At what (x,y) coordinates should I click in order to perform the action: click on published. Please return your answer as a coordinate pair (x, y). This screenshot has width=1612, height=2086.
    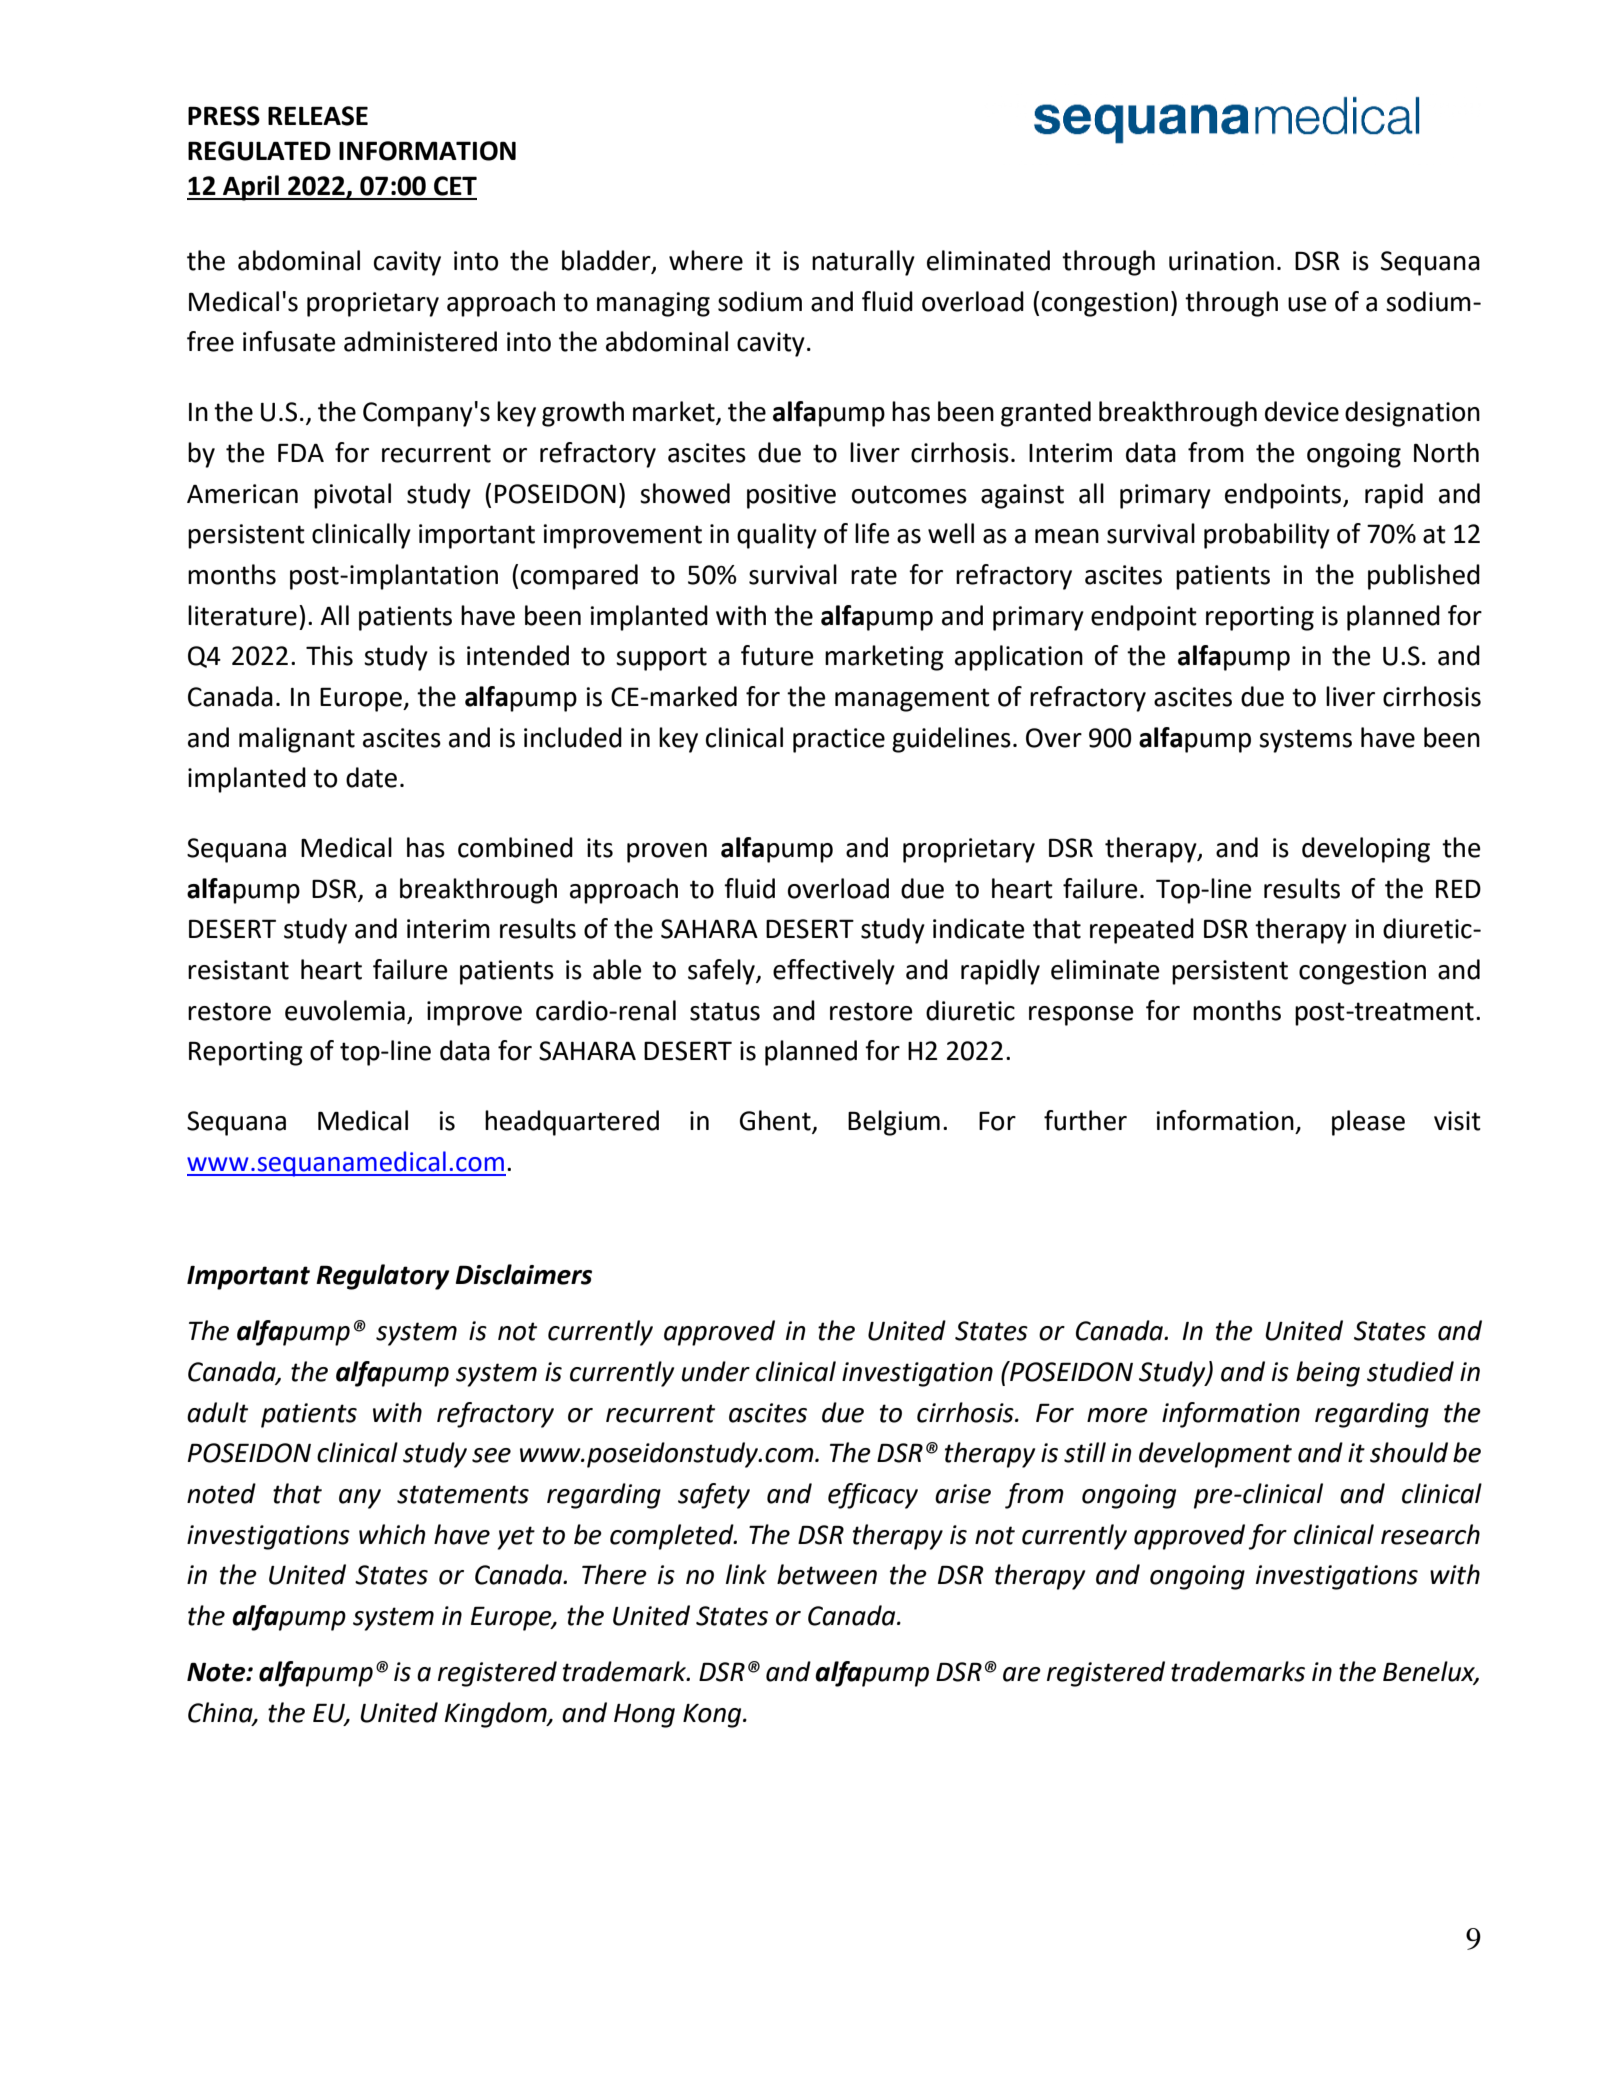
    Looking at the image, I should click on (1424, 577).
